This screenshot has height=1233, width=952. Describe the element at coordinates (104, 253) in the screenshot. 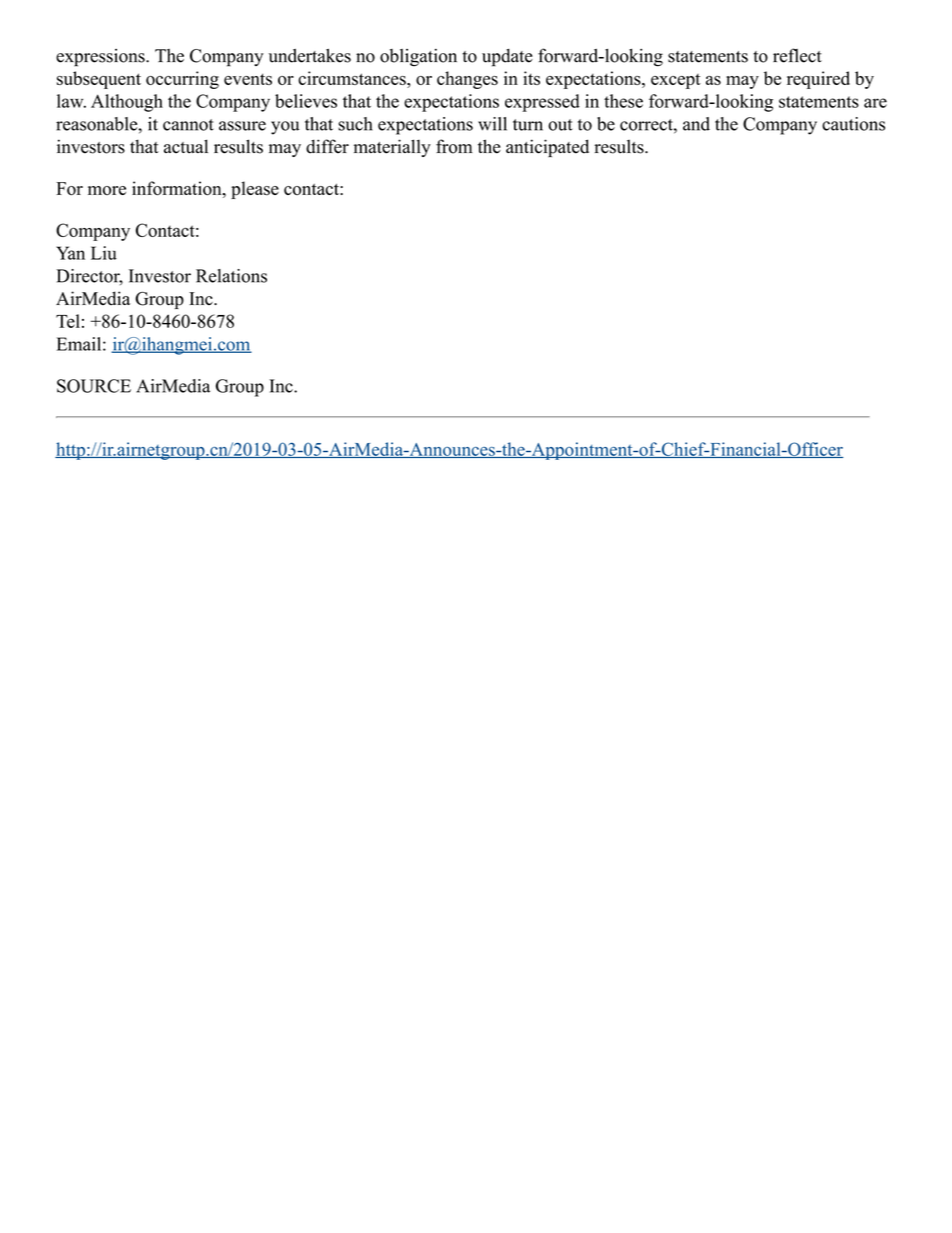

I see `Liu` at that location.
